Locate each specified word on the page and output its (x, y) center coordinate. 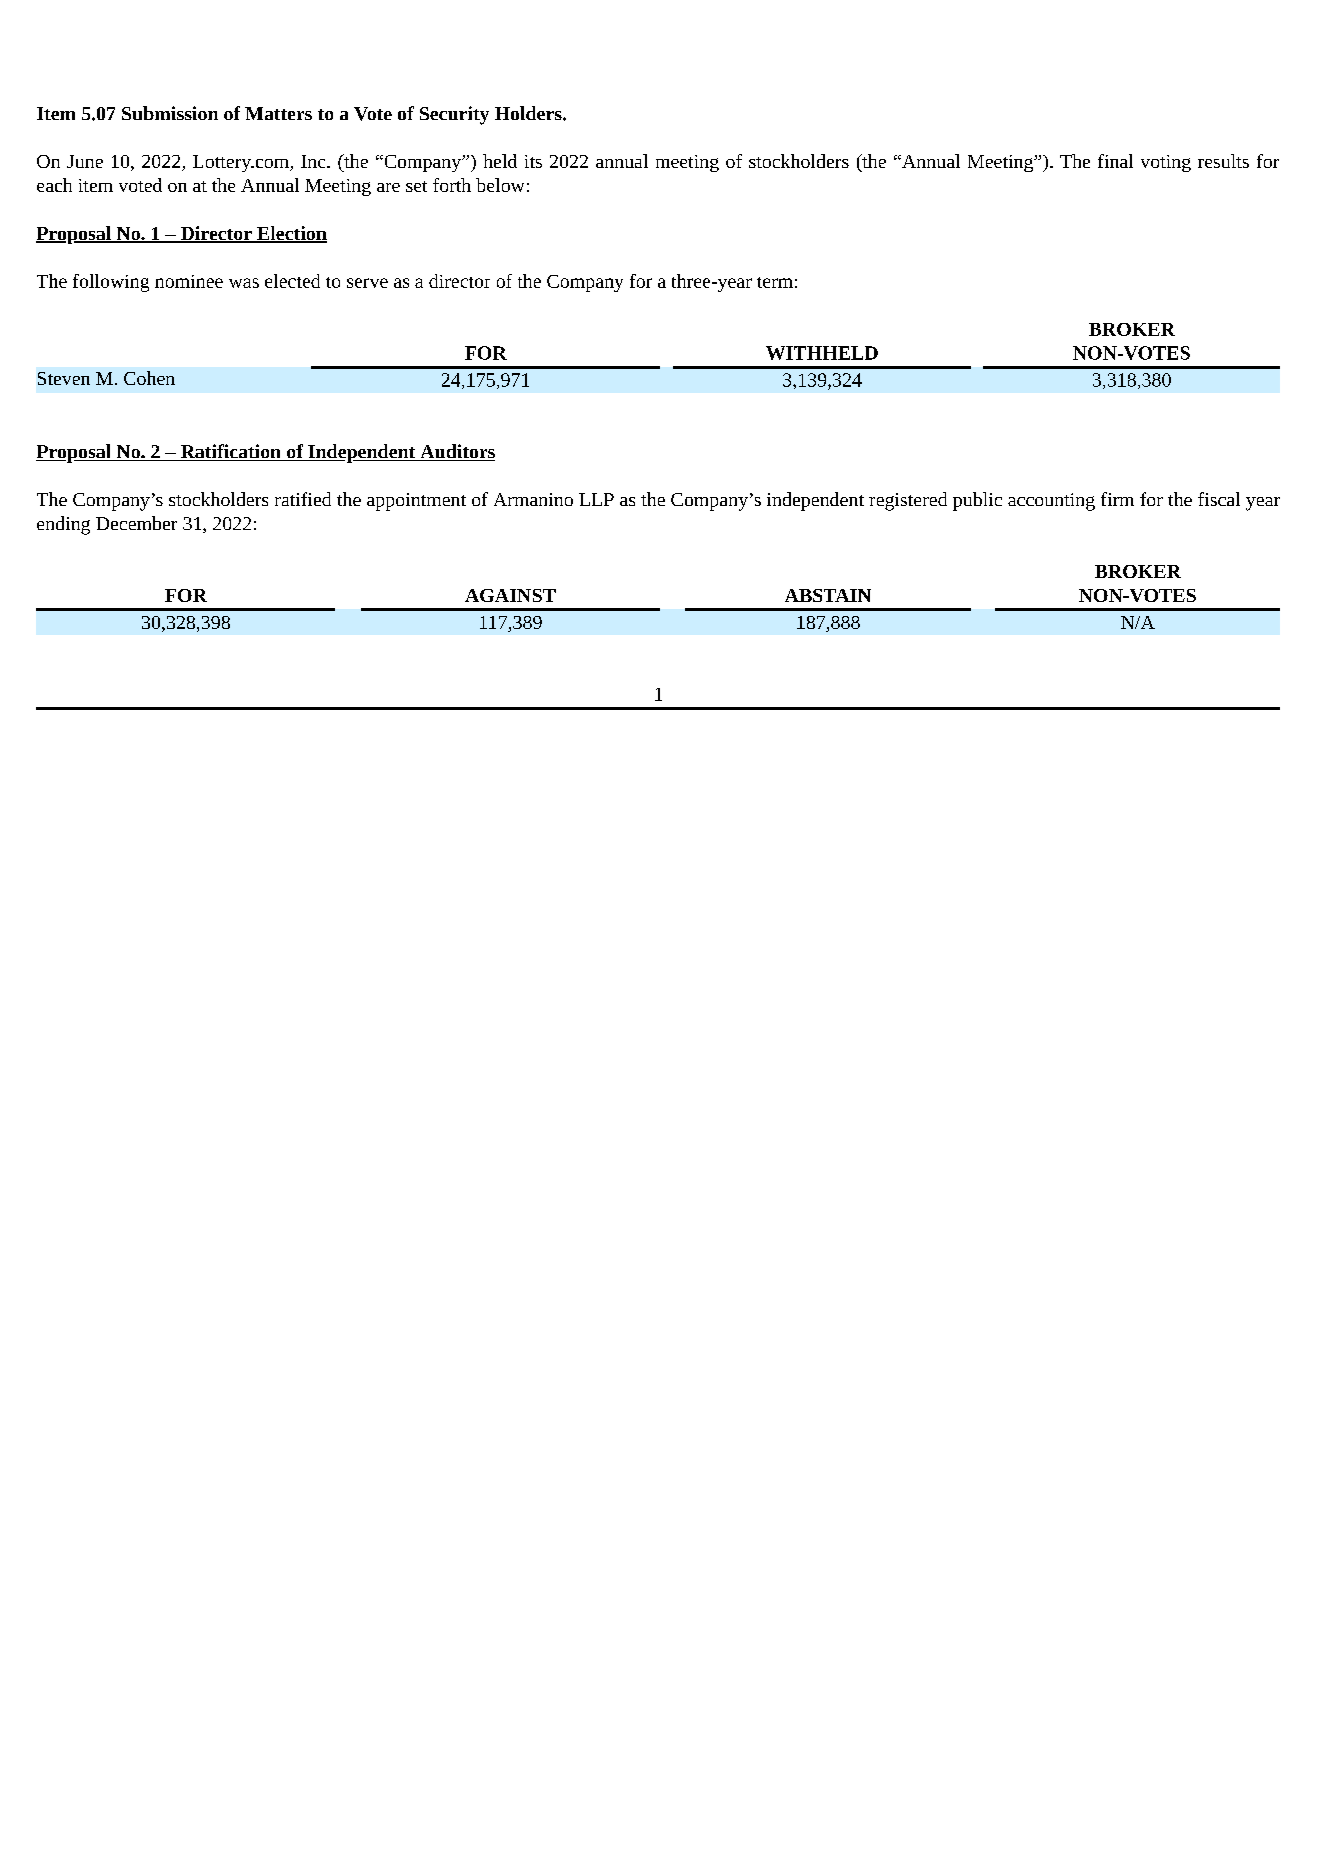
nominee (189, 281)
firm (1117, 499)
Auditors (456, 452)
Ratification (230, 452)
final (1115, 161)
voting (1166, 163)
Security (454, 115)
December (136, 523)
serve (367, 283)
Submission (170, 113)
